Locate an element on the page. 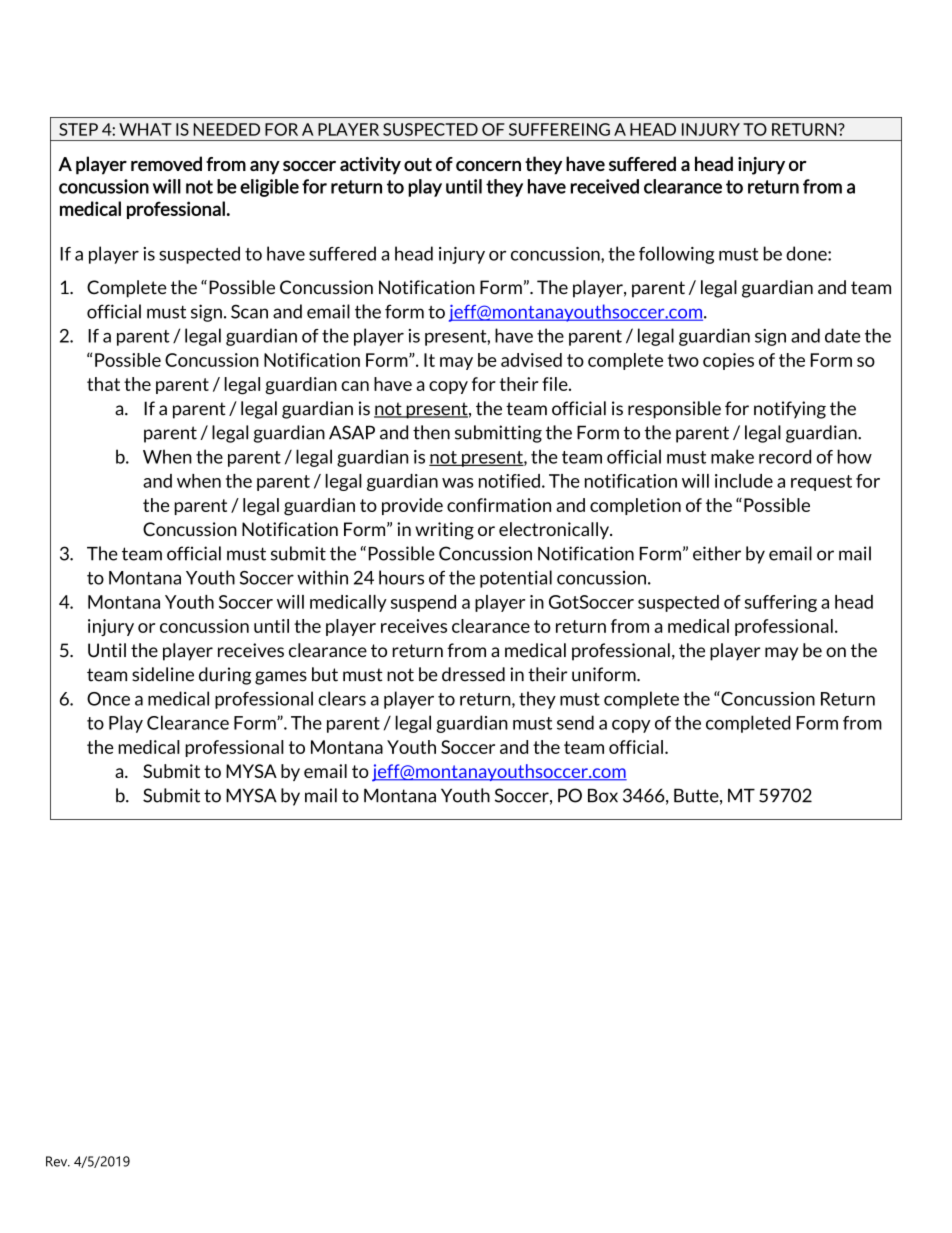  send is located at coordinates (575, 722).
